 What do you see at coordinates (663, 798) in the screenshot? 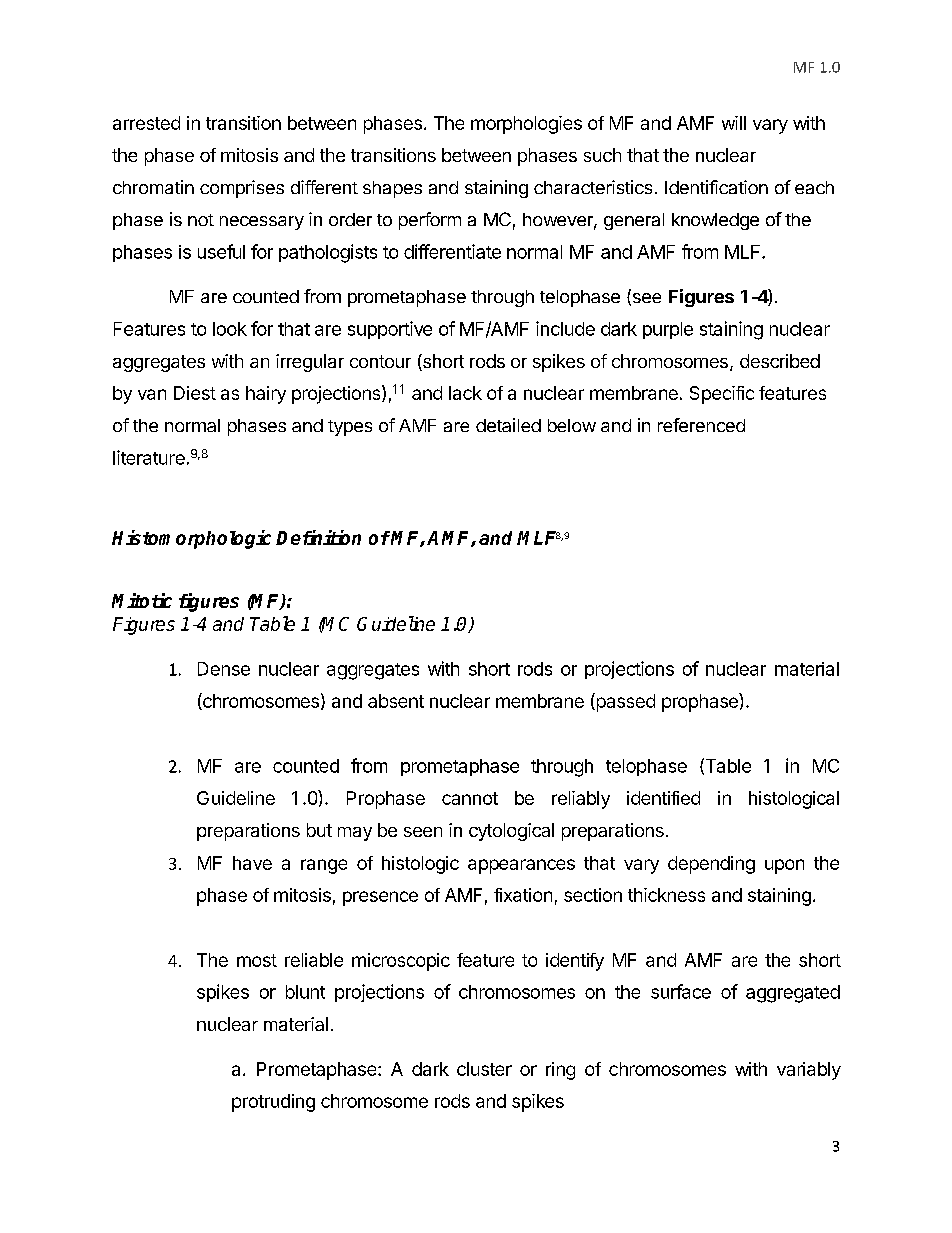
I see `identified` at bounding box center [663, 798].
